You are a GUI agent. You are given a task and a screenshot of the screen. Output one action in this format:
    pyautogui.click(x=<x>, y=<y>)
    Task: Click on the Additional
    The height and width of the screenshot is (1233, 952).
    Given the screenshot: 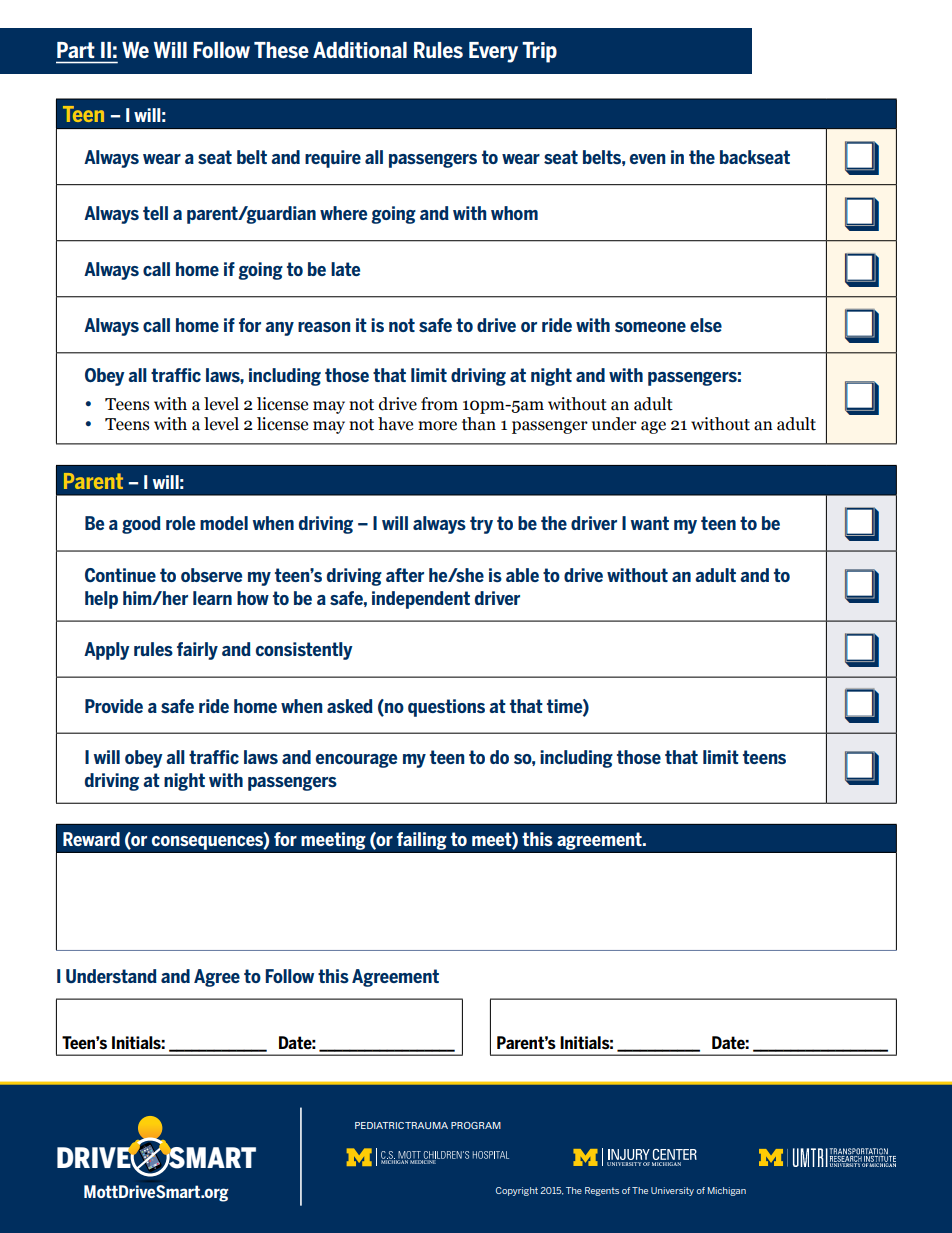 What is the action you would take?
    pyautogui.click(x=360, y=50)
